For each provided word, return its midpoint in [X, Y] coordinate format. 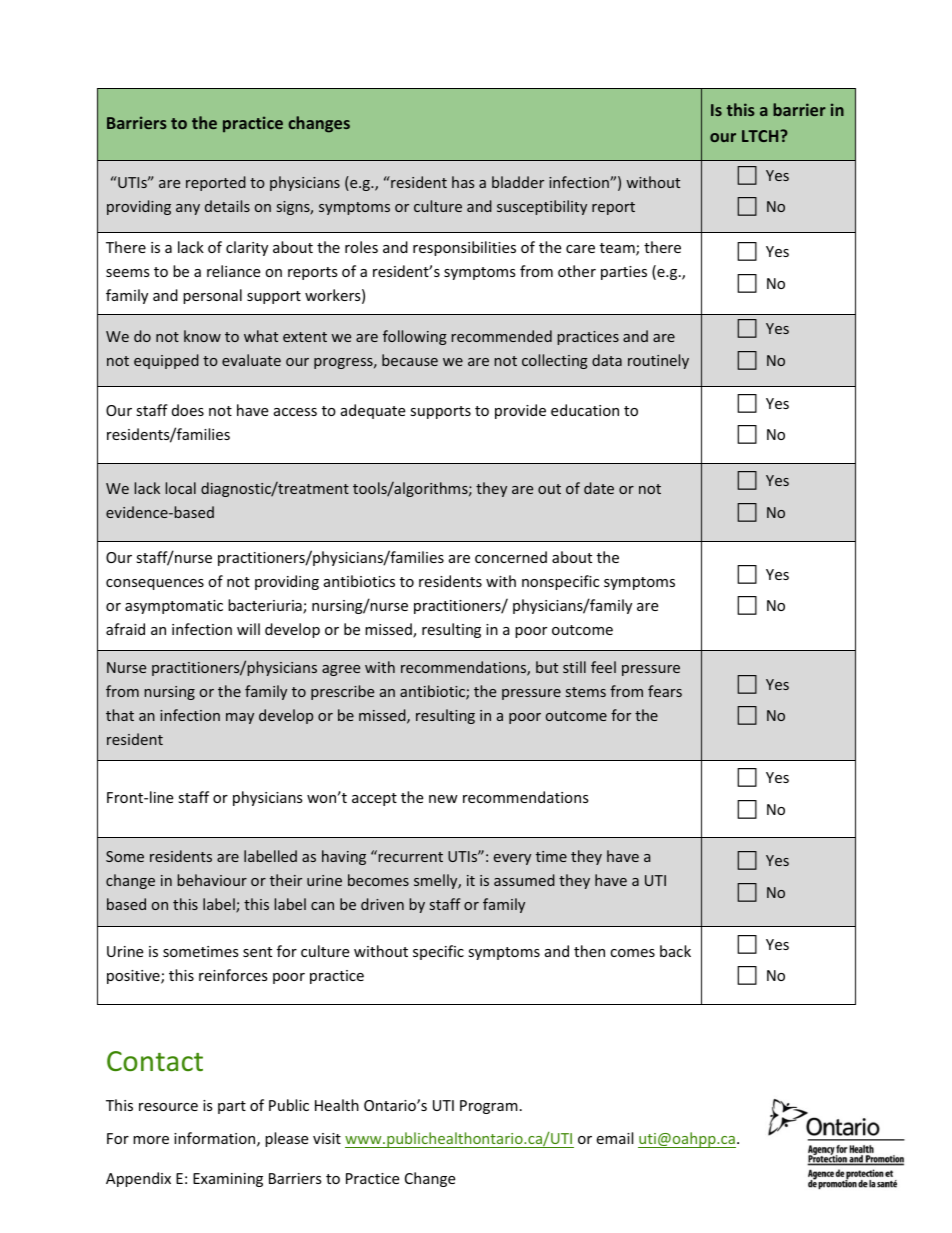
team [618, 249]
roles [361, 247]
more [151, 1140]
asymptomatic [174, 607]
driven [382, 904]
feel [603, 667]
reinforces [233, 975]
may [240, 718]
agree [341, 670]
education [585, 410]
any [188, 209]
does [188, 410]
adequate [373, 411]
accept [374, 799]
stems [586, 692]
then [589, 951]
